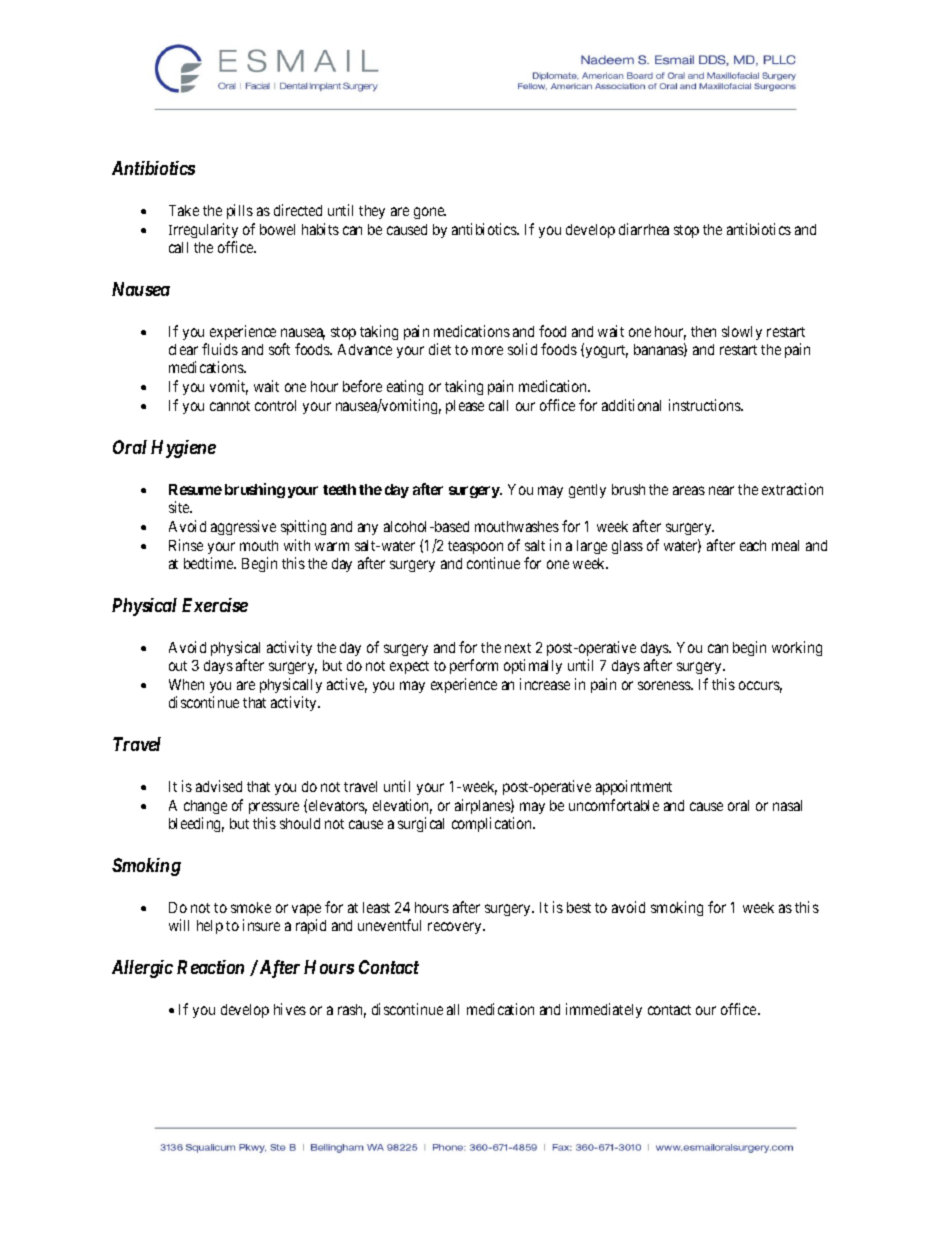 Image resolution: width=952 pixels, height=1233 pixels. Describe the element at coordinates (230, 406) in the screenshot. I see `cannot` at that location.
